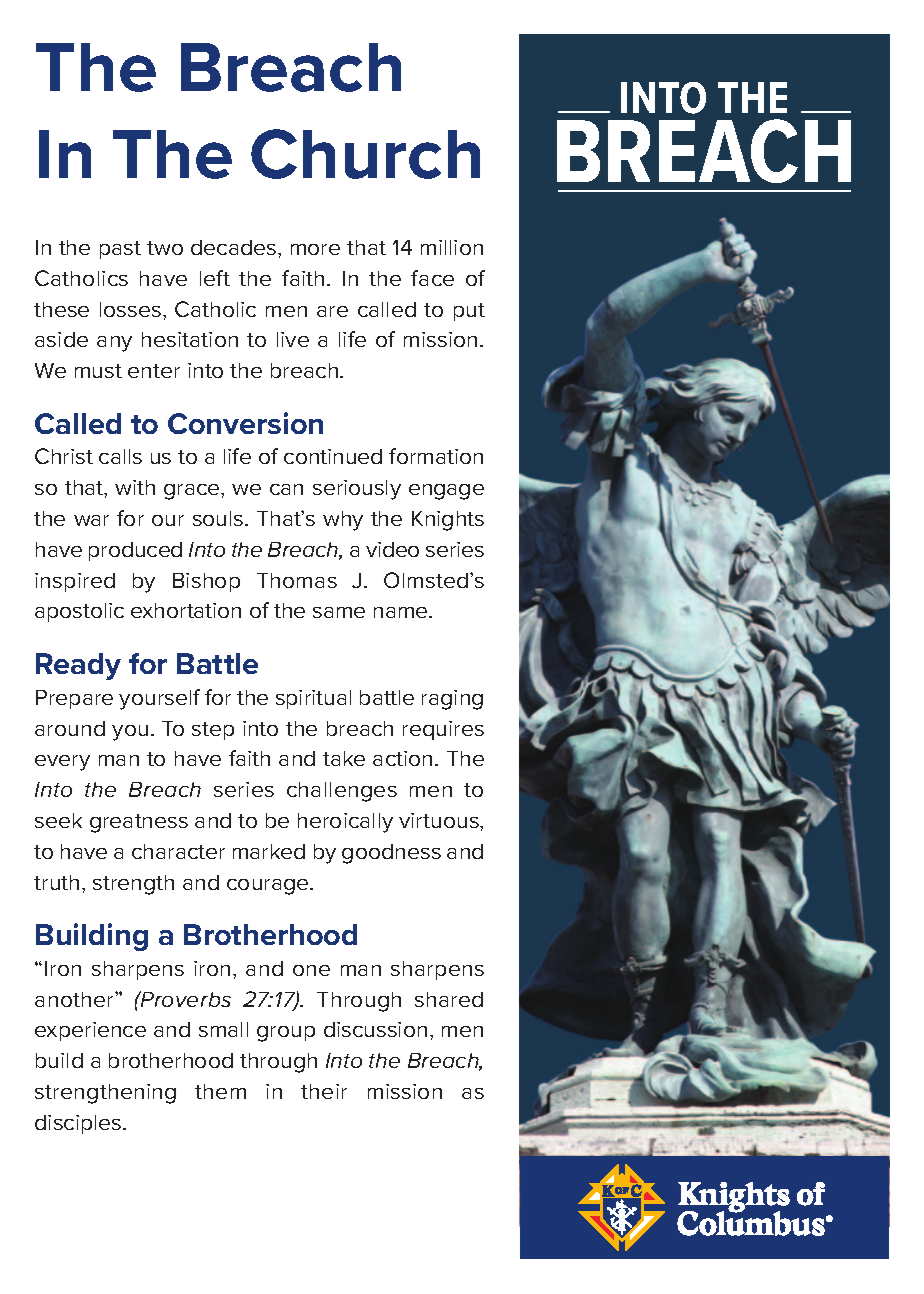 This page has height=1294, width=924. What do you see at coordinates (402, 612) in the page?
I see `name` at bounding box center [402, 612].
